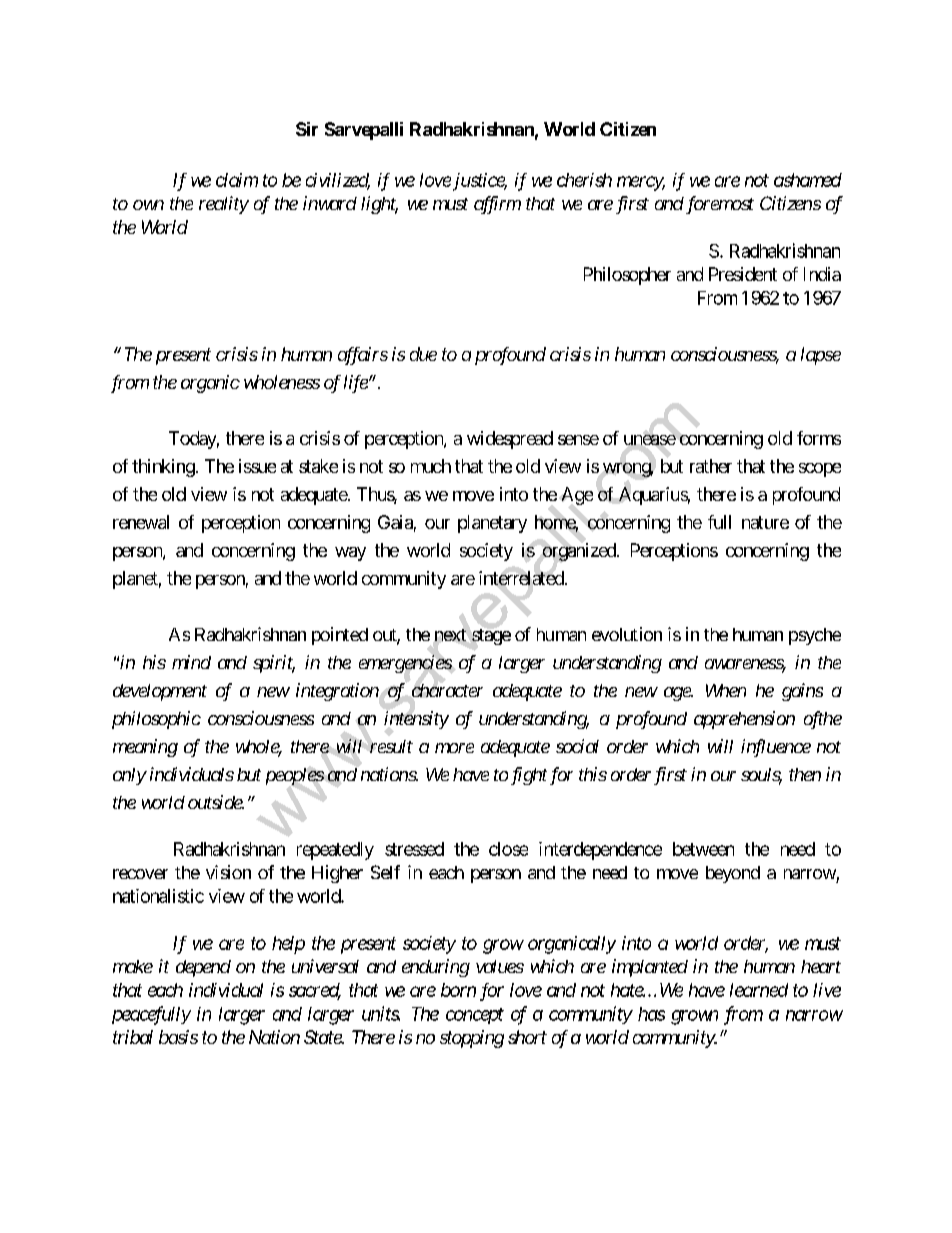 The height and width of the screenshot is (1233, 952). Describe the element at coordinates (475, 1016) in the screenshot. I see `concept` at that location.
